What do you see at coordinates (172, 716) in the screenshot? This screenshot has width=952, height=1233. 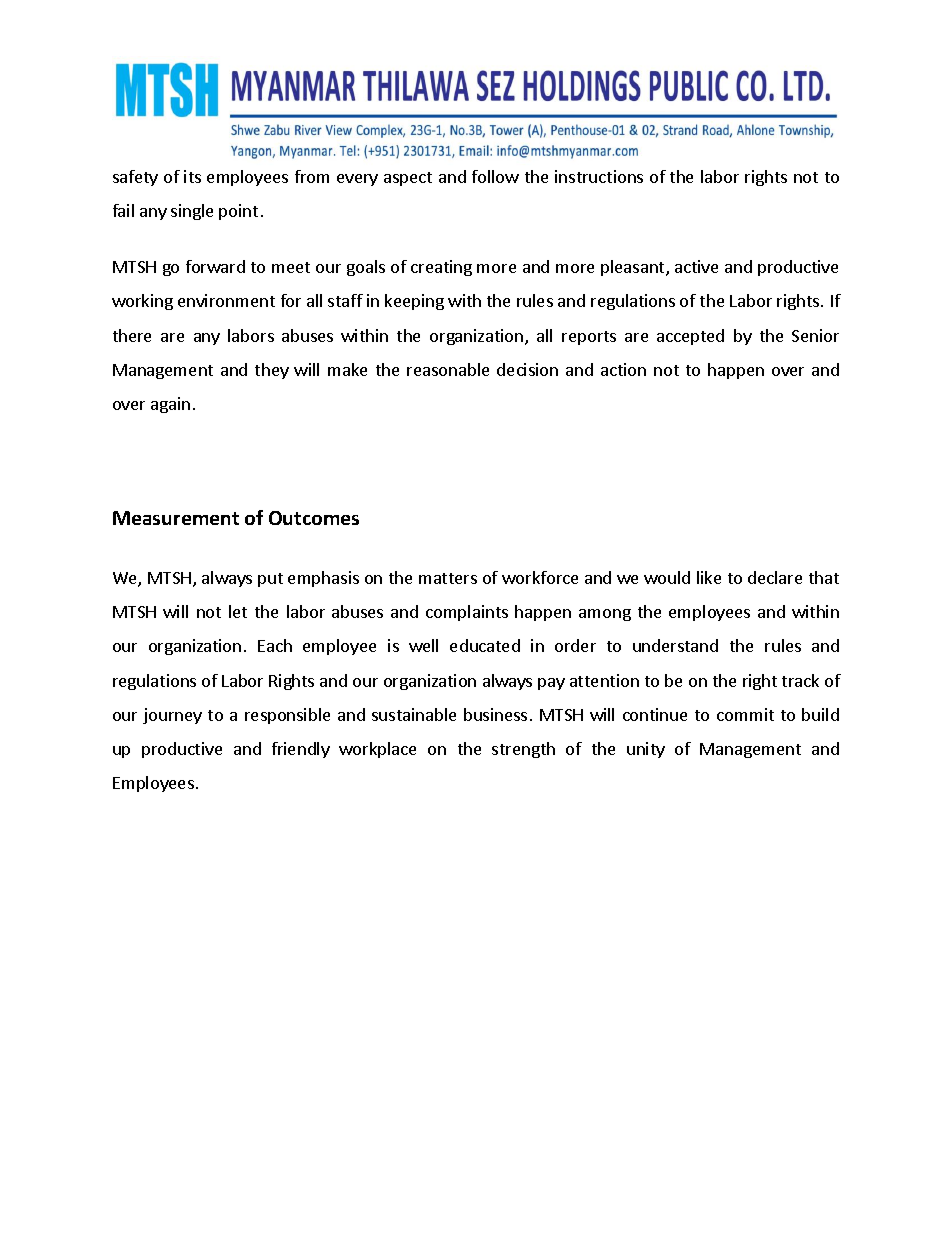 I see `journey` at bounding box center [172, 716].
